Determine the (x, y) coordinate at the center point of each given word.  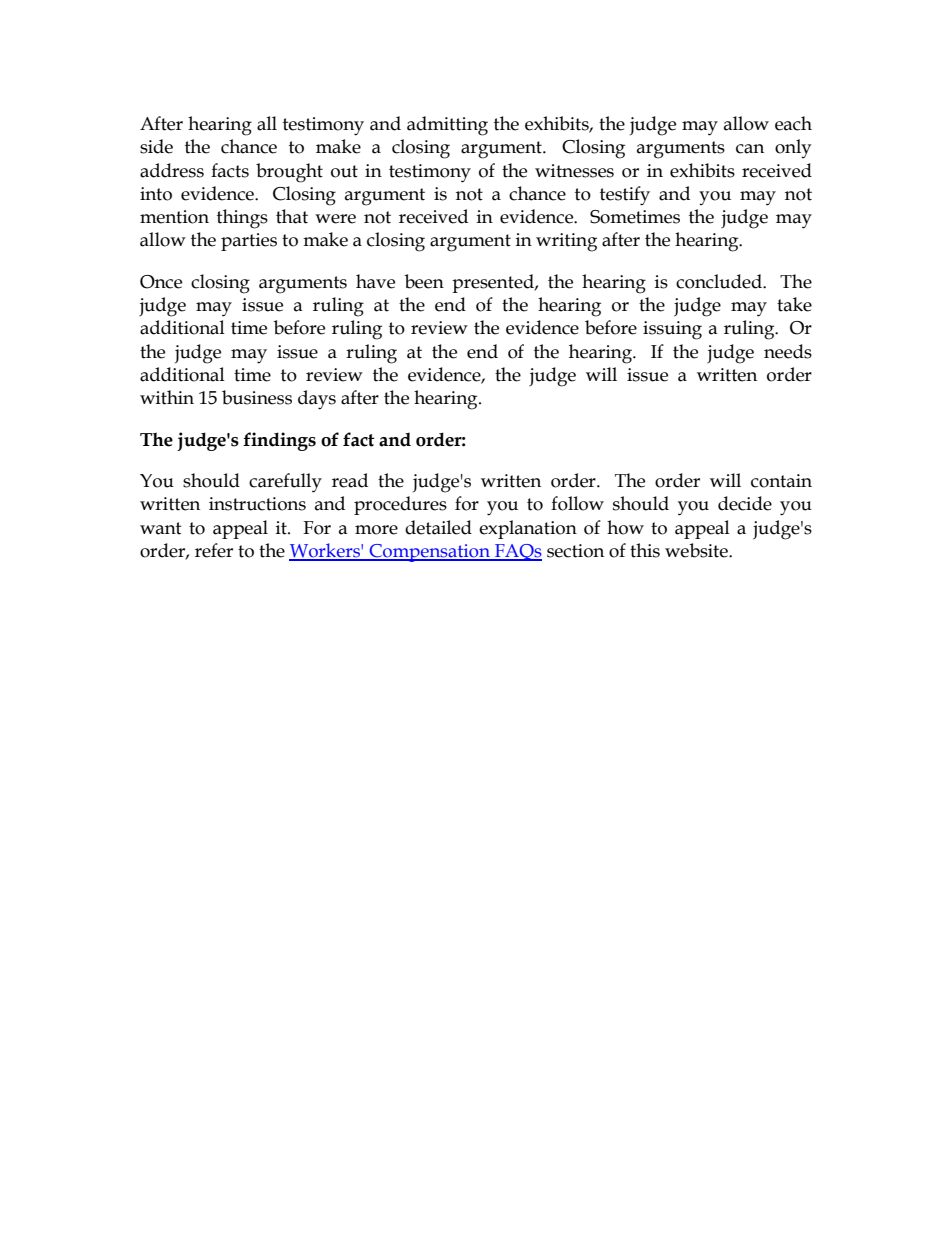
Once (161, 282)
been (424, 281)
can (750, 149)
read (350, 480)
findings (279, 441)
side (156, 146)
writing (566, 242)
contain (781, 481)
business (257, 397)
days (317, 400)
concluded (720, 281)
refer (214, 550)
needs (788, 351)
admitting (447, 126)
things (242, 219)
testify (625, 196)
